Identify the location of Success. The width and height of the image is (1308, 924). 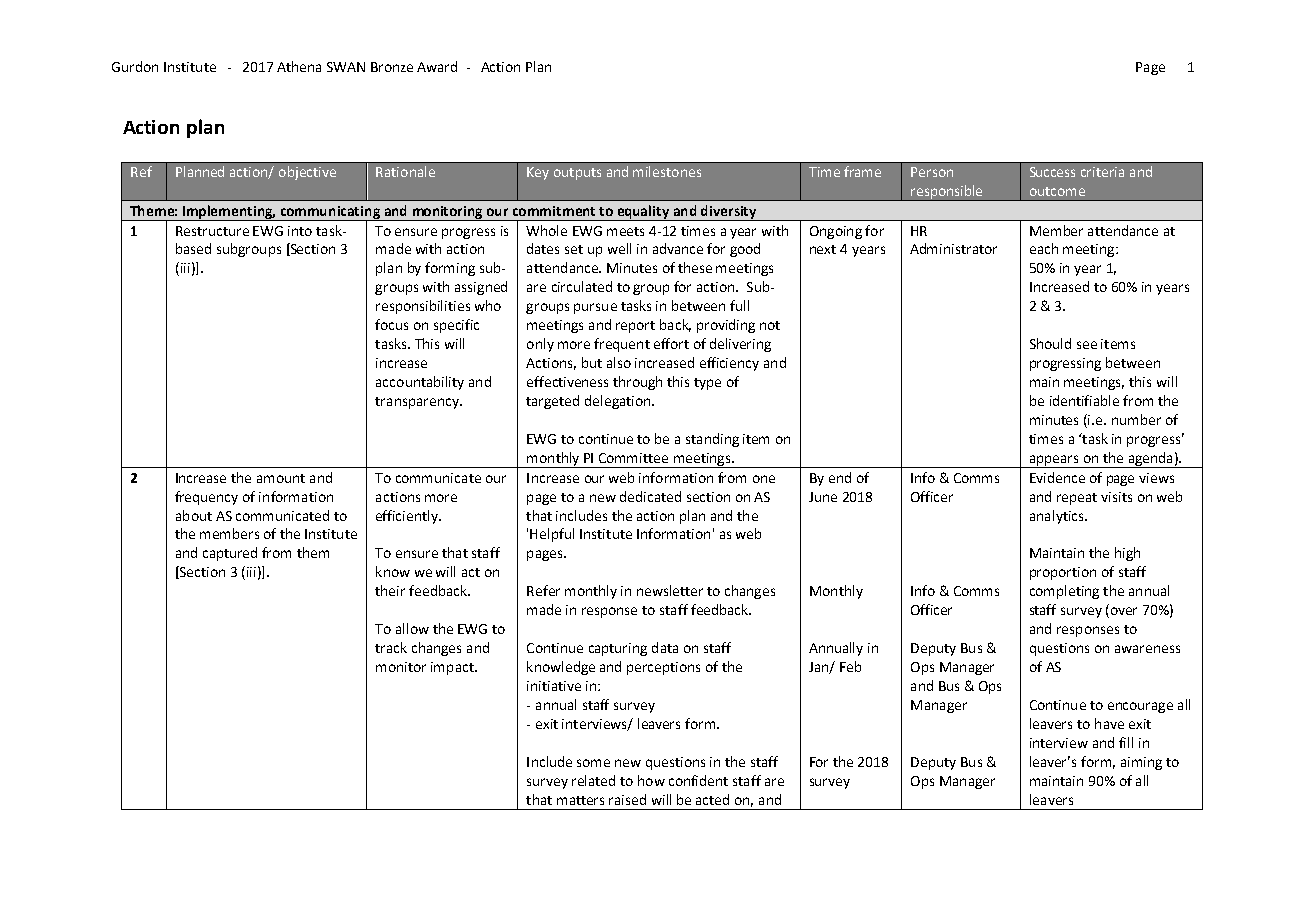
(1052, 172).
